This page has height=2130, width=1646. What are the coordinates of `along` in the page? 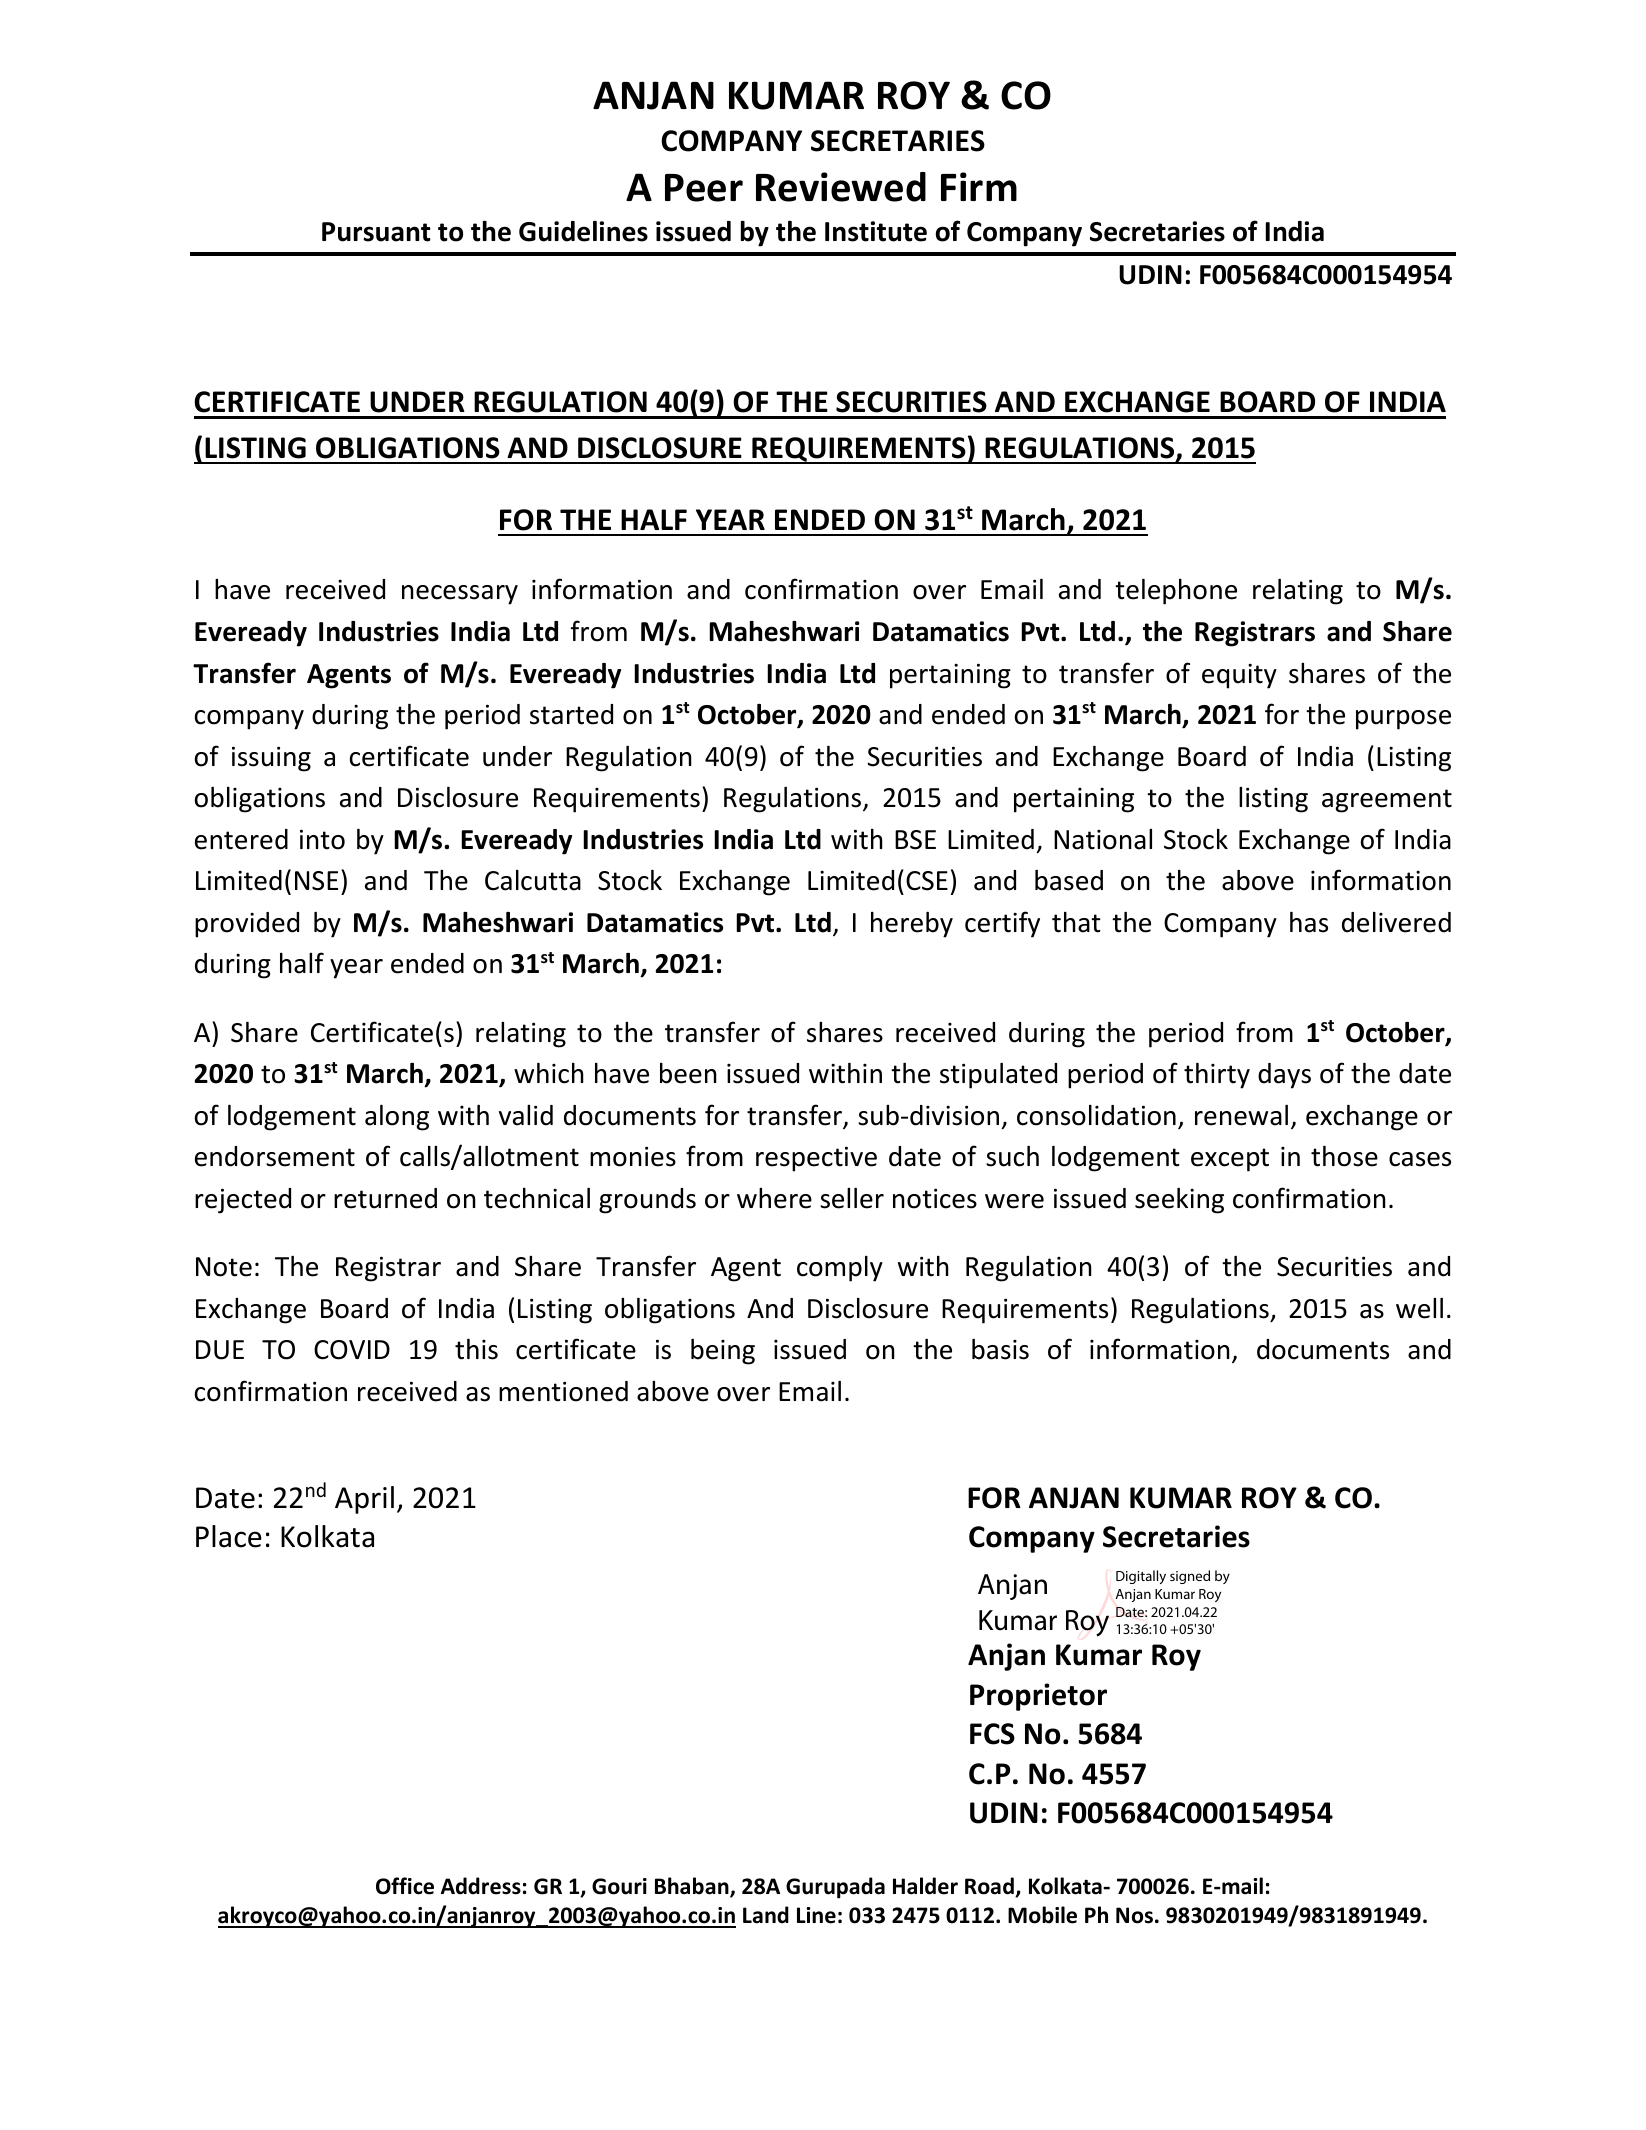 It's located at (397, 1118).
